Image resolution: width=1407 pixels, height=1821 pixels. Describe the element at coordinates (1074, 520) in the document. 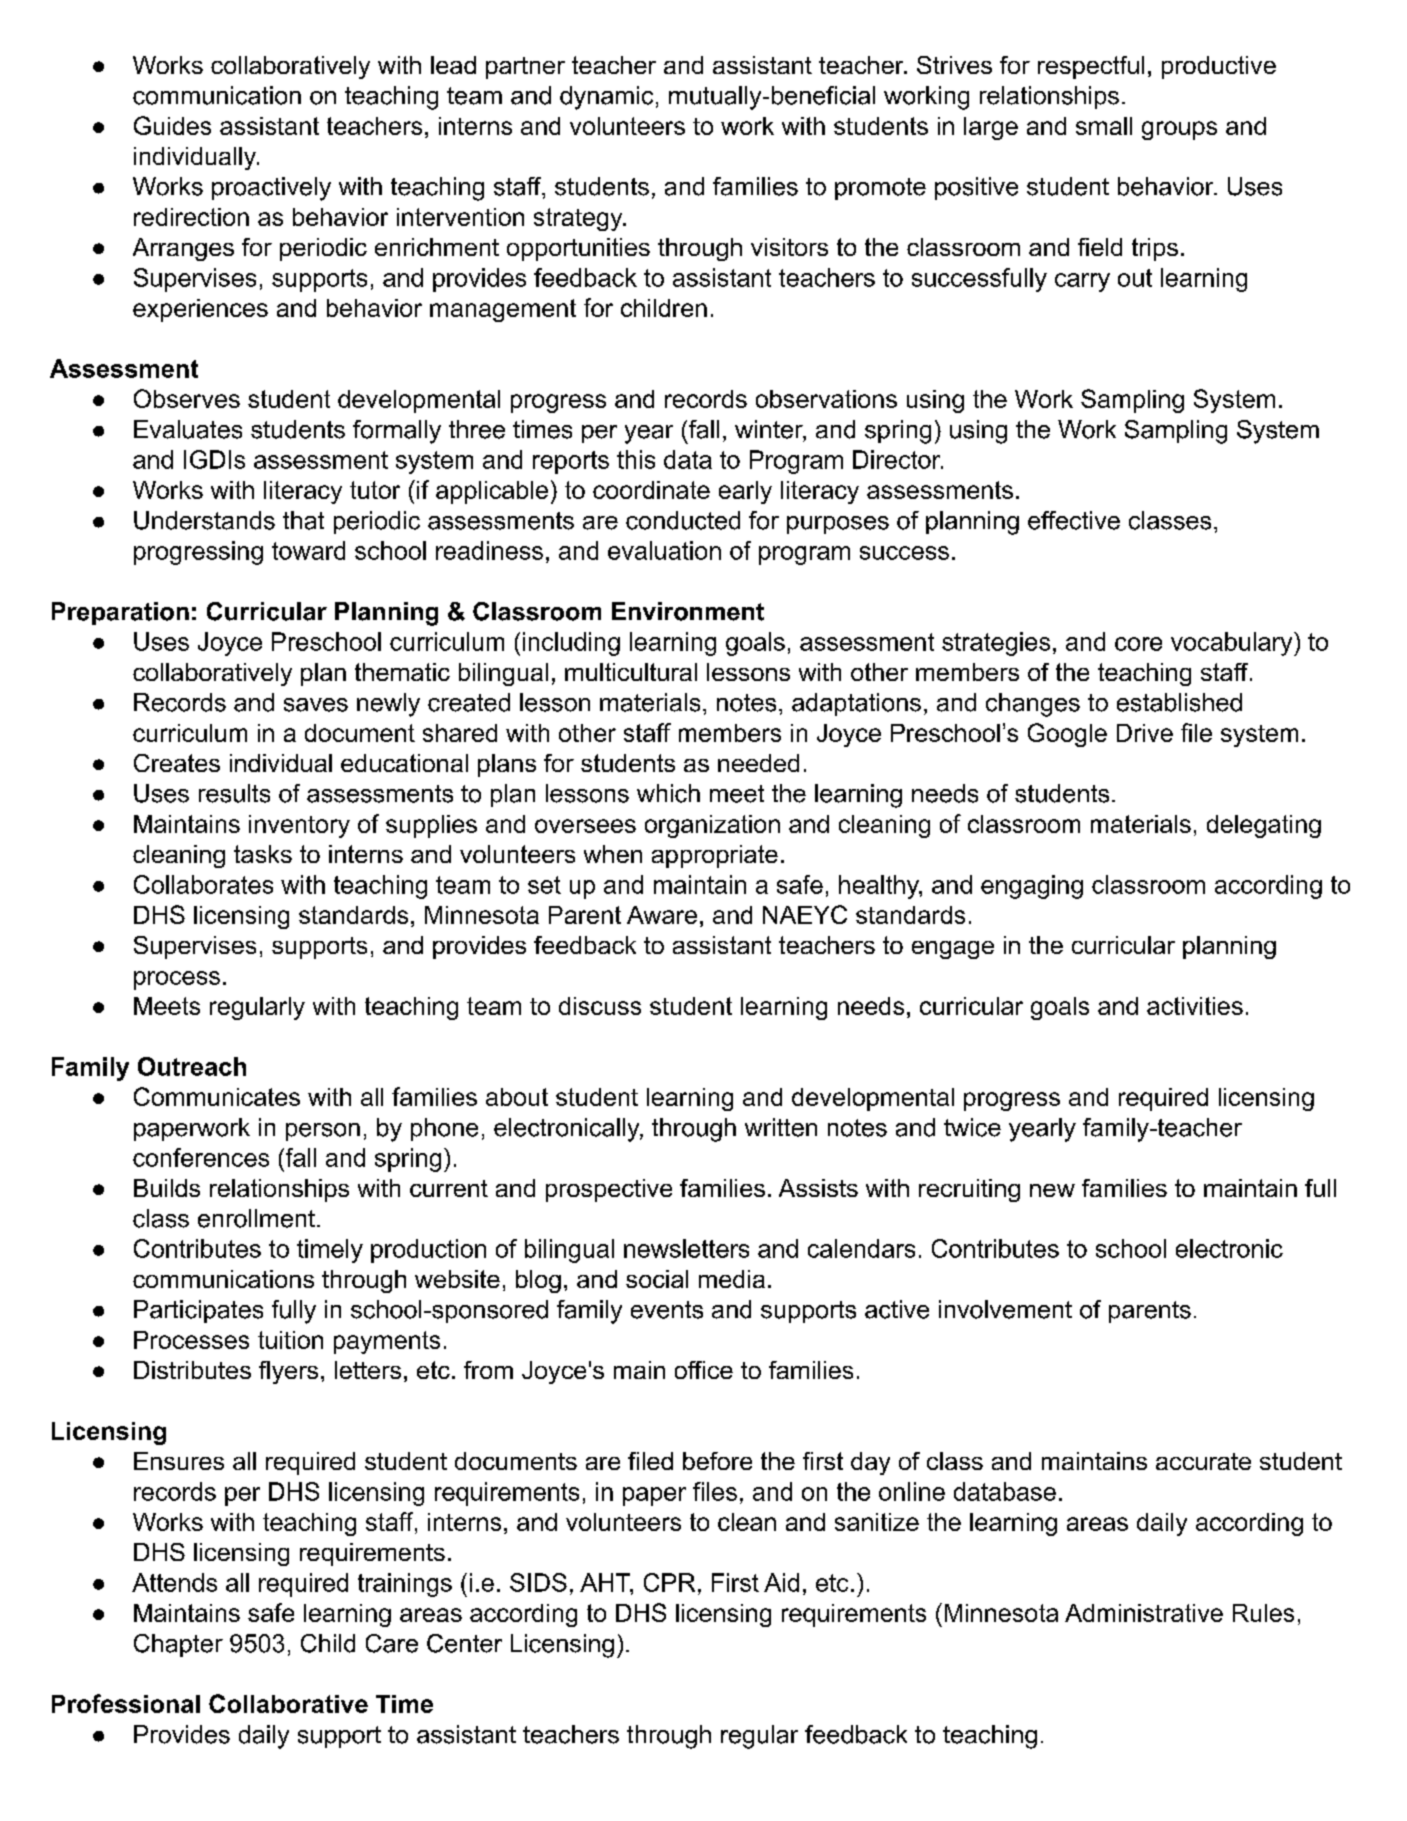

I see `effective` at that location.
